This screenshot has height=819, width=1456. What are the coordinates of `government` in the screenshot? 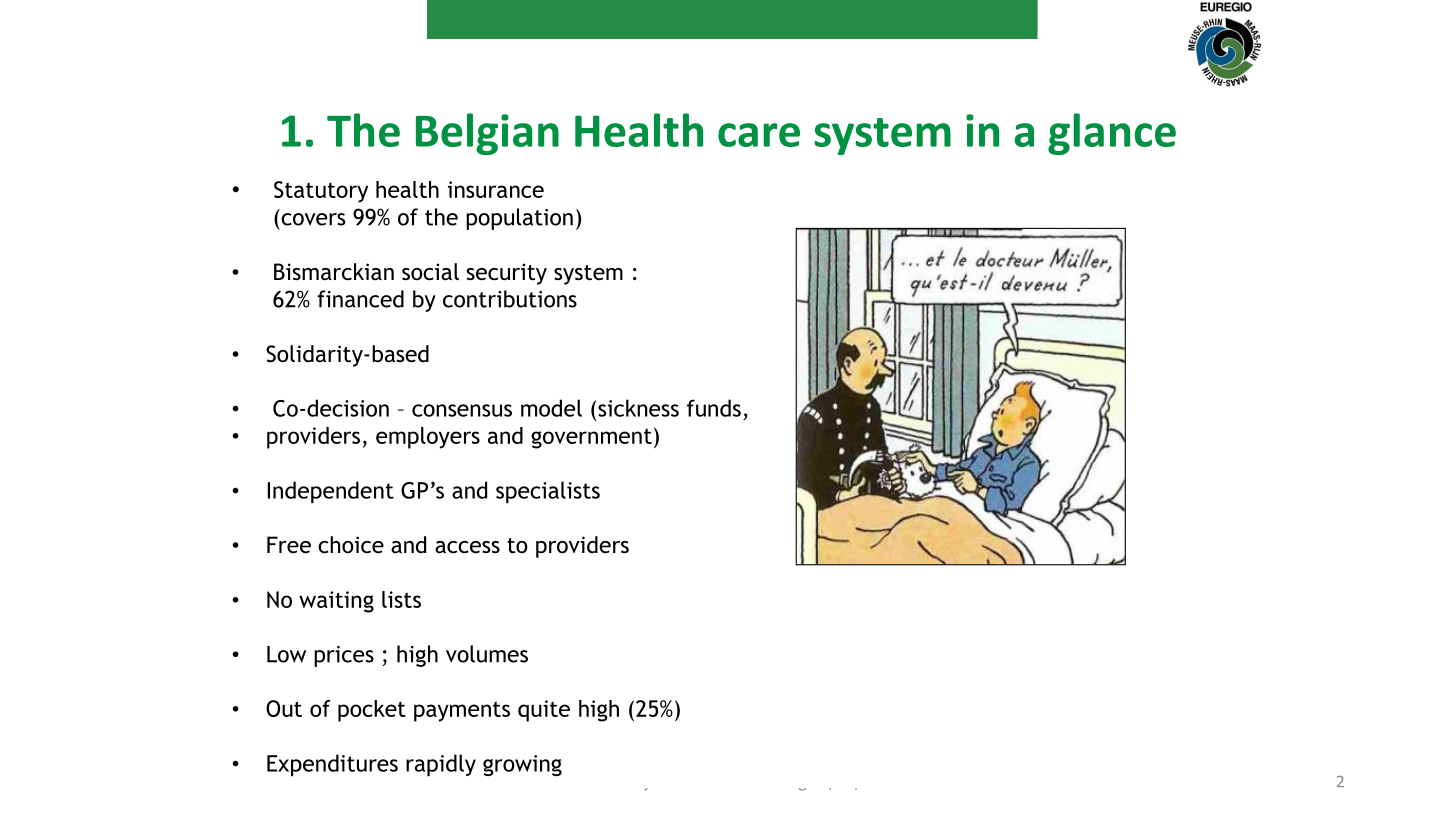 It's located at (591, 438).
